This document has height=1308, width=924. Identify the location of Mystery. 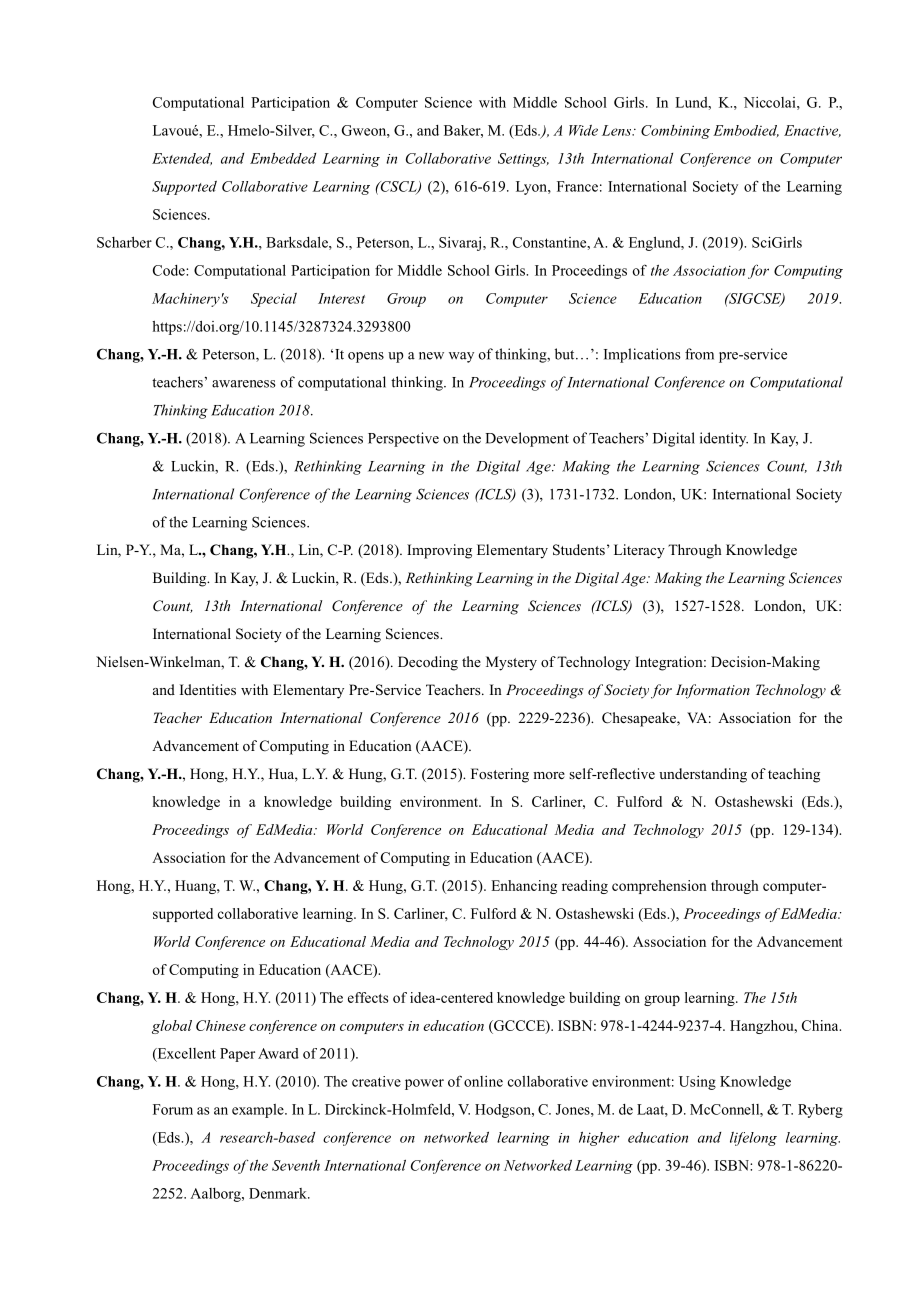
(511, 663).
